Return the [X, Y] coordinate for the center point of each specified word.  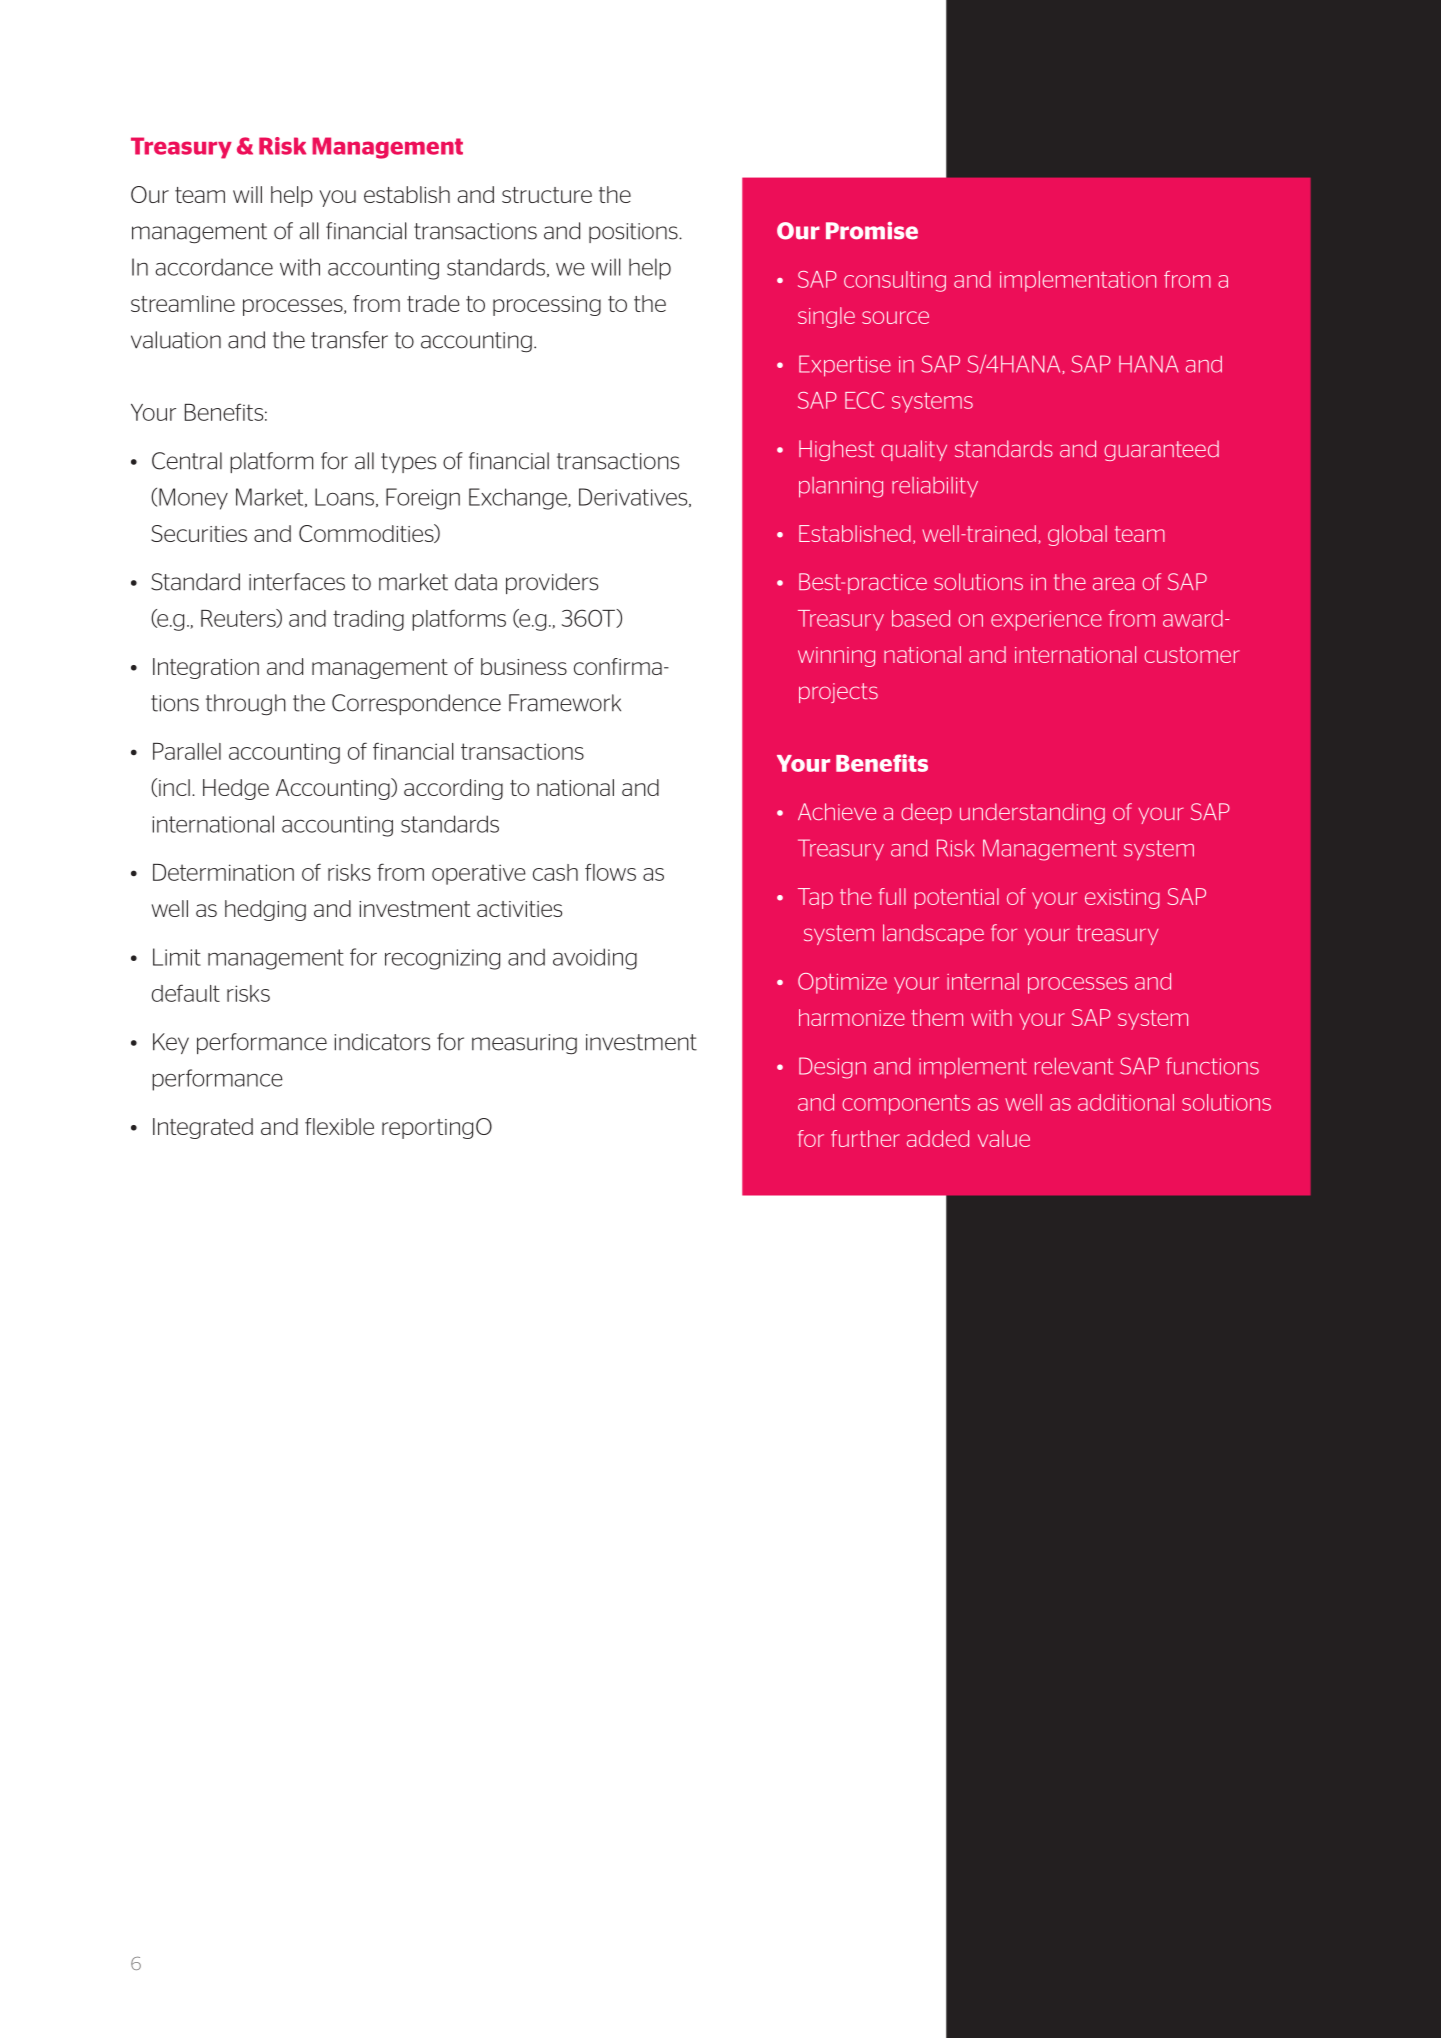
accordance [214, 267]
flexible [339, 1126]
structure [547, 195]
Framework [565, 703]
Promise [872, 231]
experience [1046, 621]
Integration [206, 668]
